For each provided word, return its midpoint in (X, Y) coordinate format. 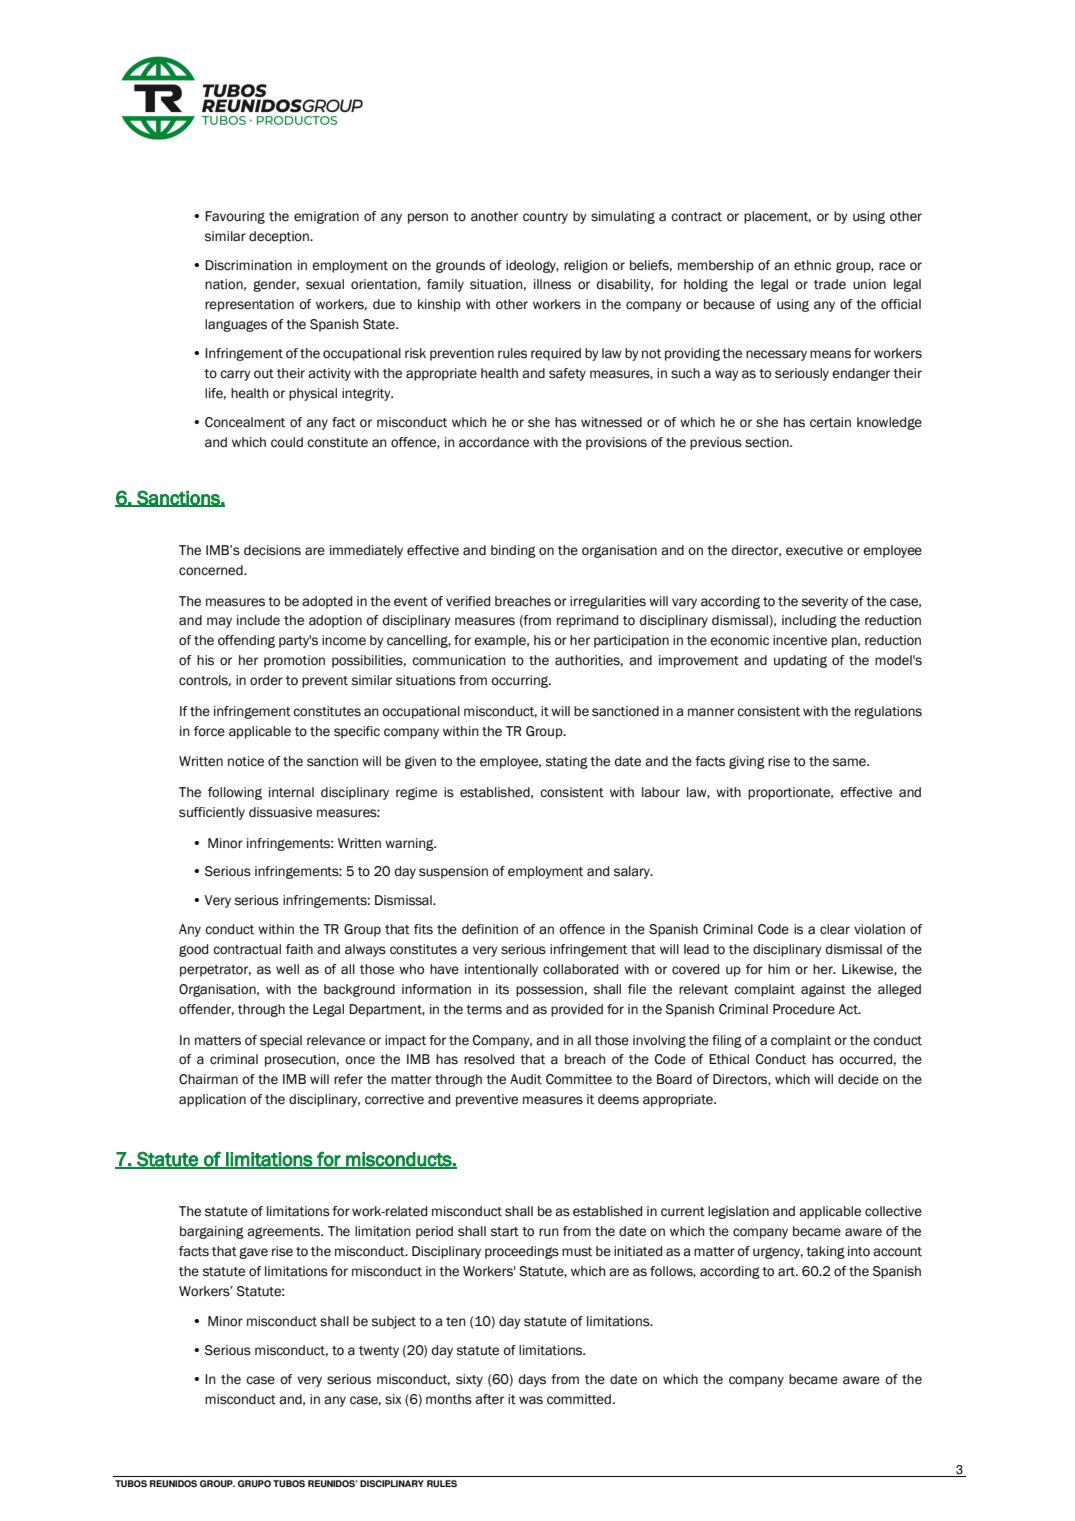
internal (291, 792)
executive (814, 550)
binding (513, 551)
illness (552, 284)
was (531, 1400)
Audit (526, 1079)
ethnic (812, 265)
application (212, 1100)
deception (280, 237)
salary (633, 872)
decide (858, 1079)
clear (835, 929)
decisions (272, 550)
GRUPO (254, 1483)
